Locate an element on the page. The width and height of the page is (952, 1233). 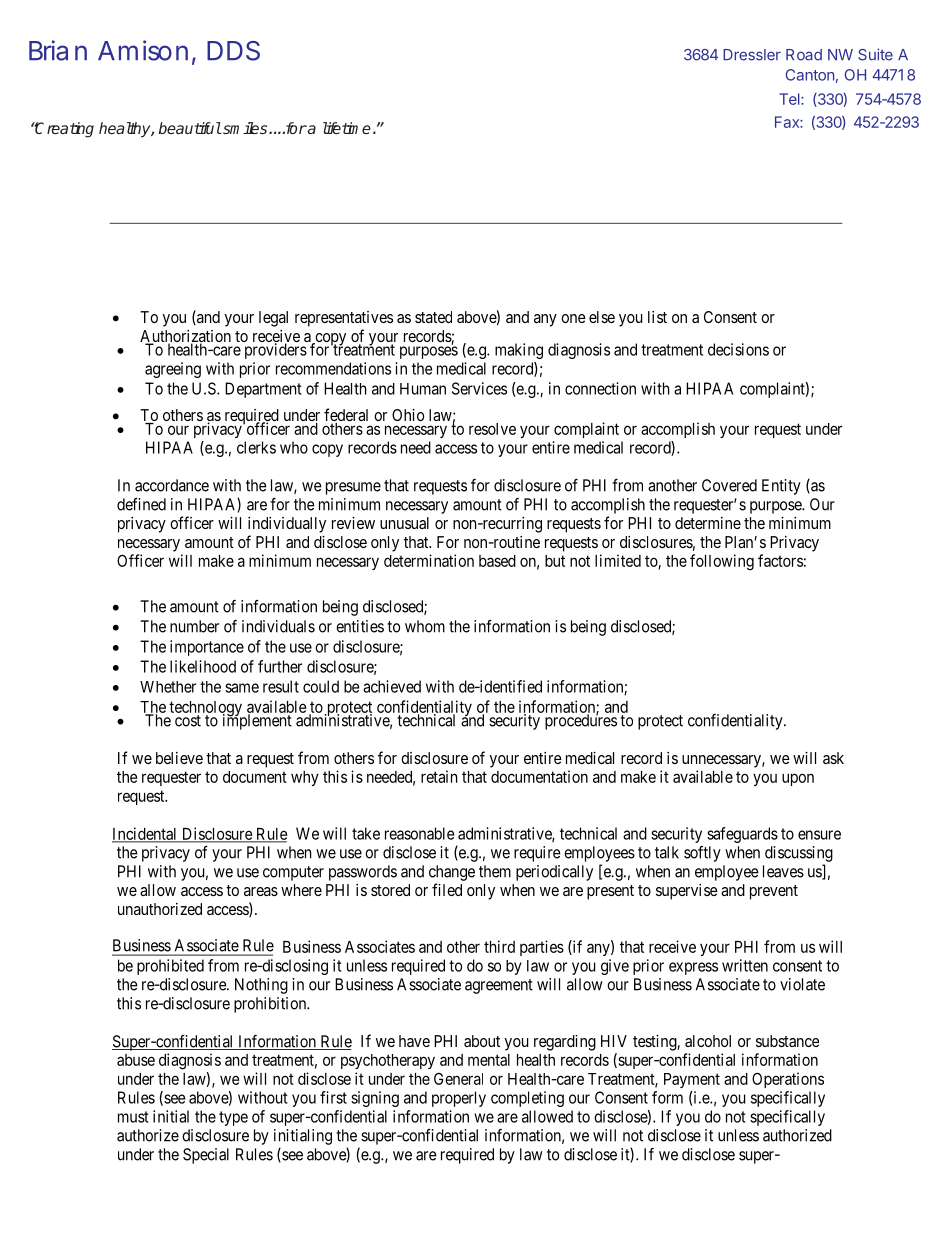
third is located at coordinates (499, 946).
